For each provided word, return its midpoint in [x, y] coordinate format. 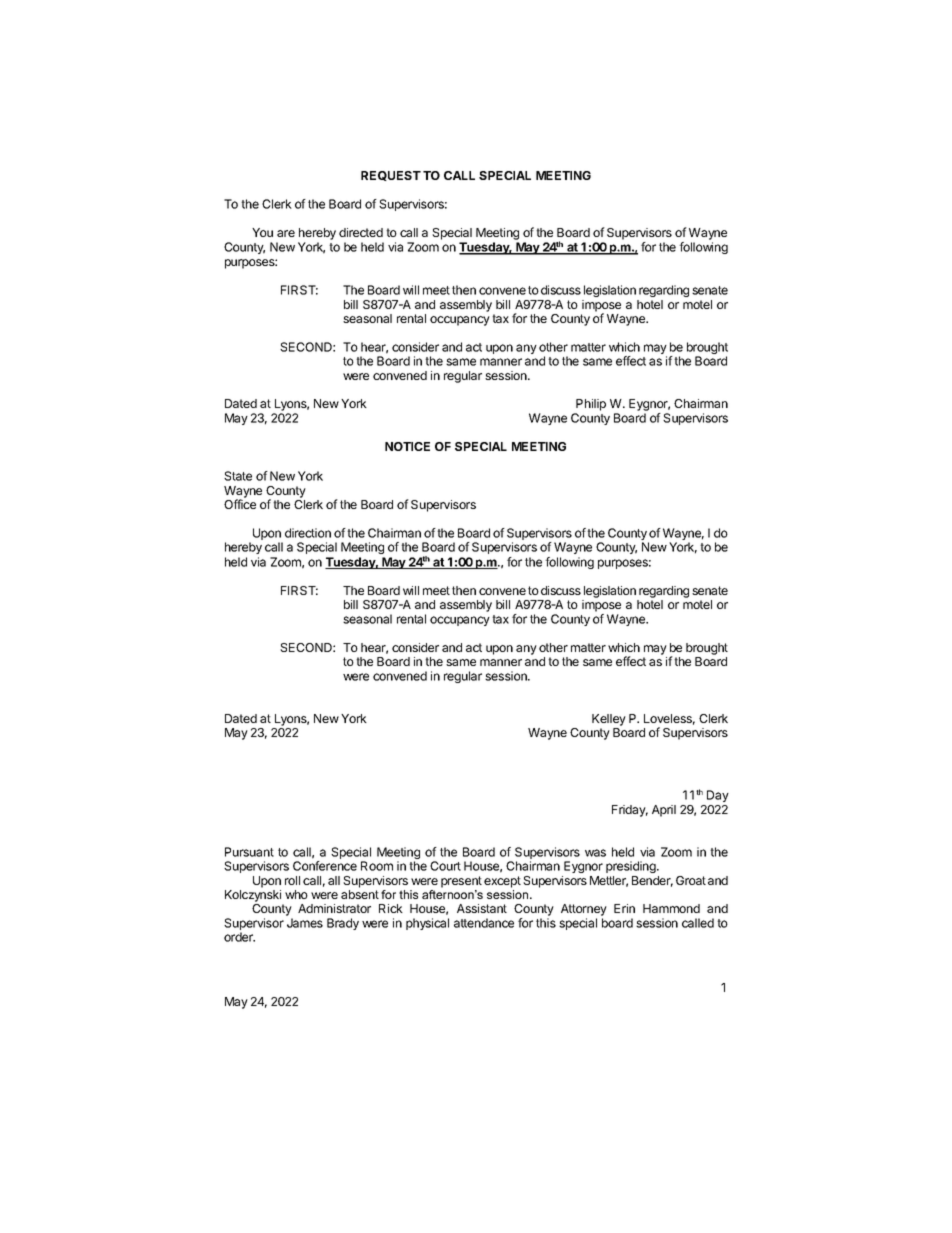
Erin [624, 908]
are [286, 233]
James [305, 923]
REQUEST [391, 176]
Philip [591, 405]
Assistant [482, 908]
